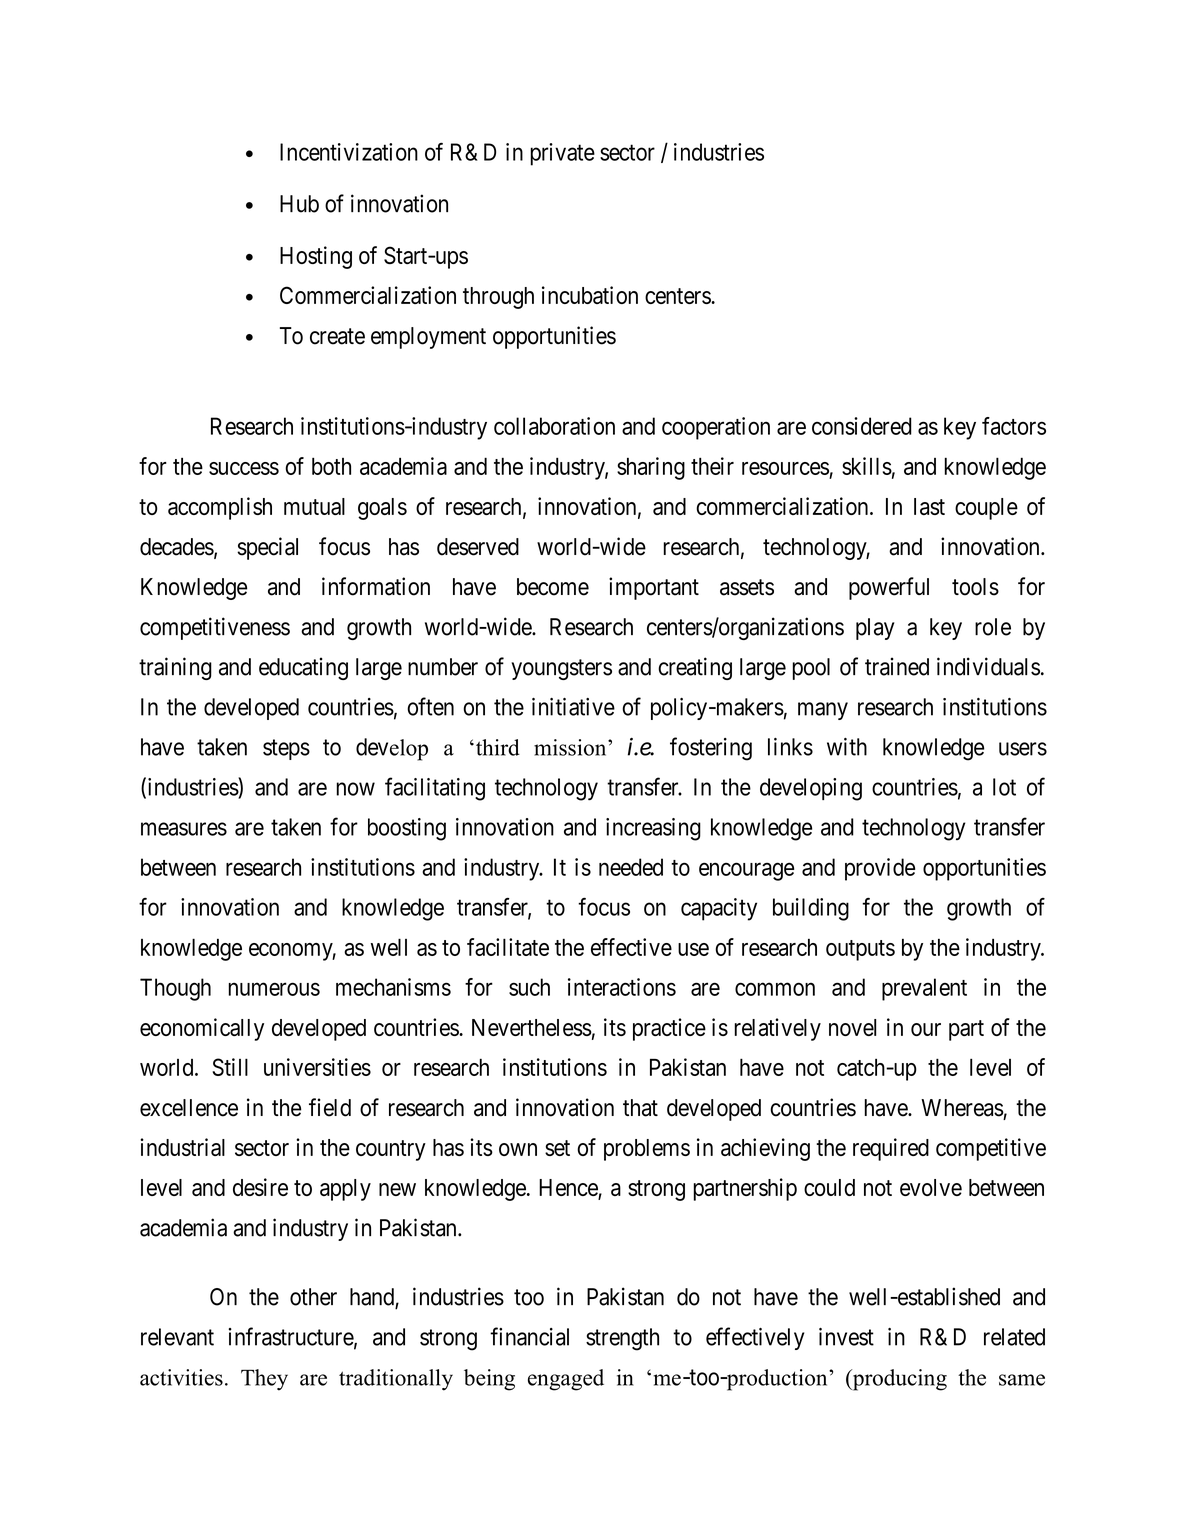 The width and height of the screenshot is (1185, 1533). I want to click on producing, so click(898, 1380).
